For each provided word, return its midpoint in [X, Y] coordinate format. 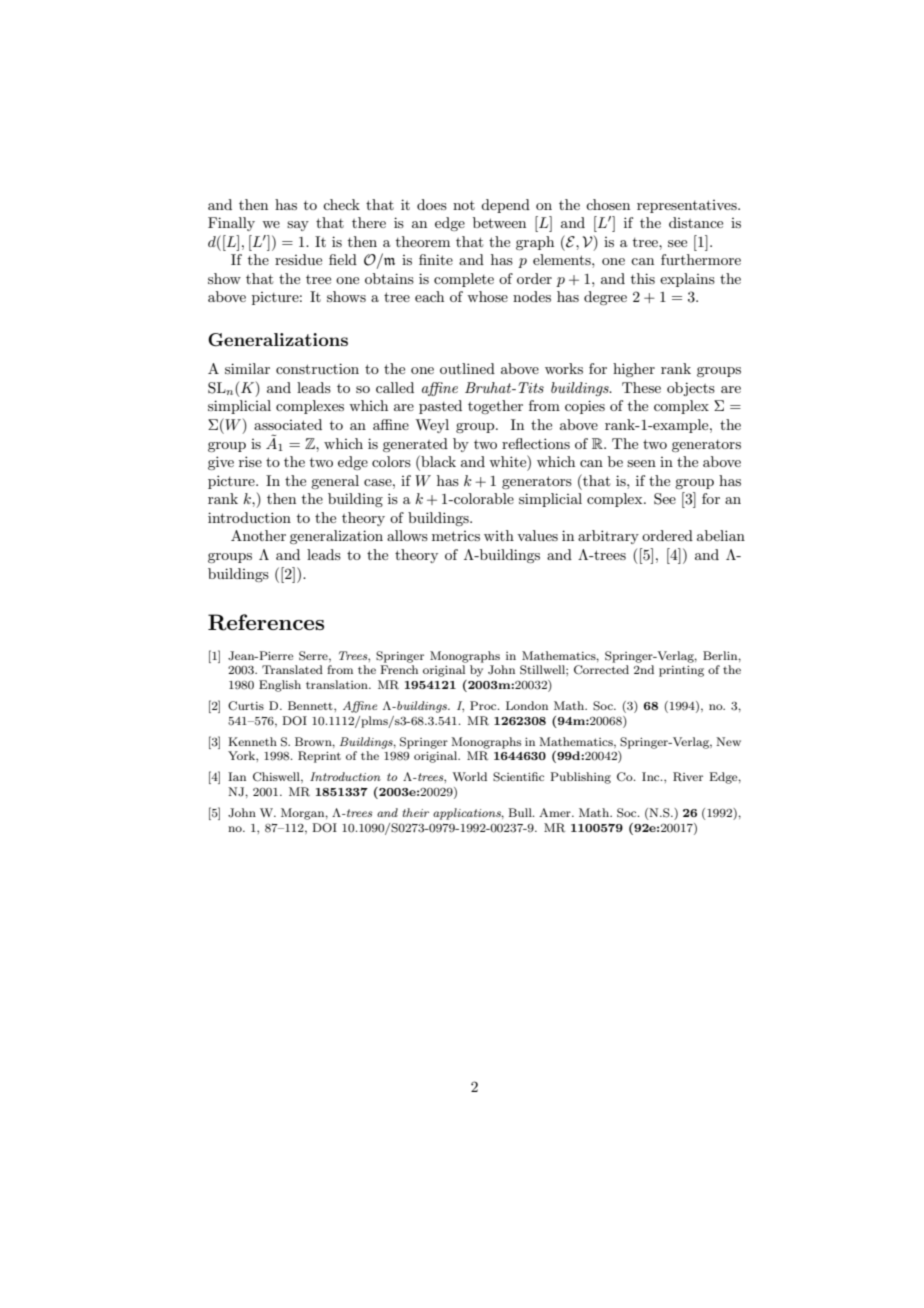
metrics [456, 536]
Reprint [319, 757]
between [499, 222]
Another [258, 535]
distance [696, 222]
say [298, 226]
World [469, 776]
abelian [721, 535]
